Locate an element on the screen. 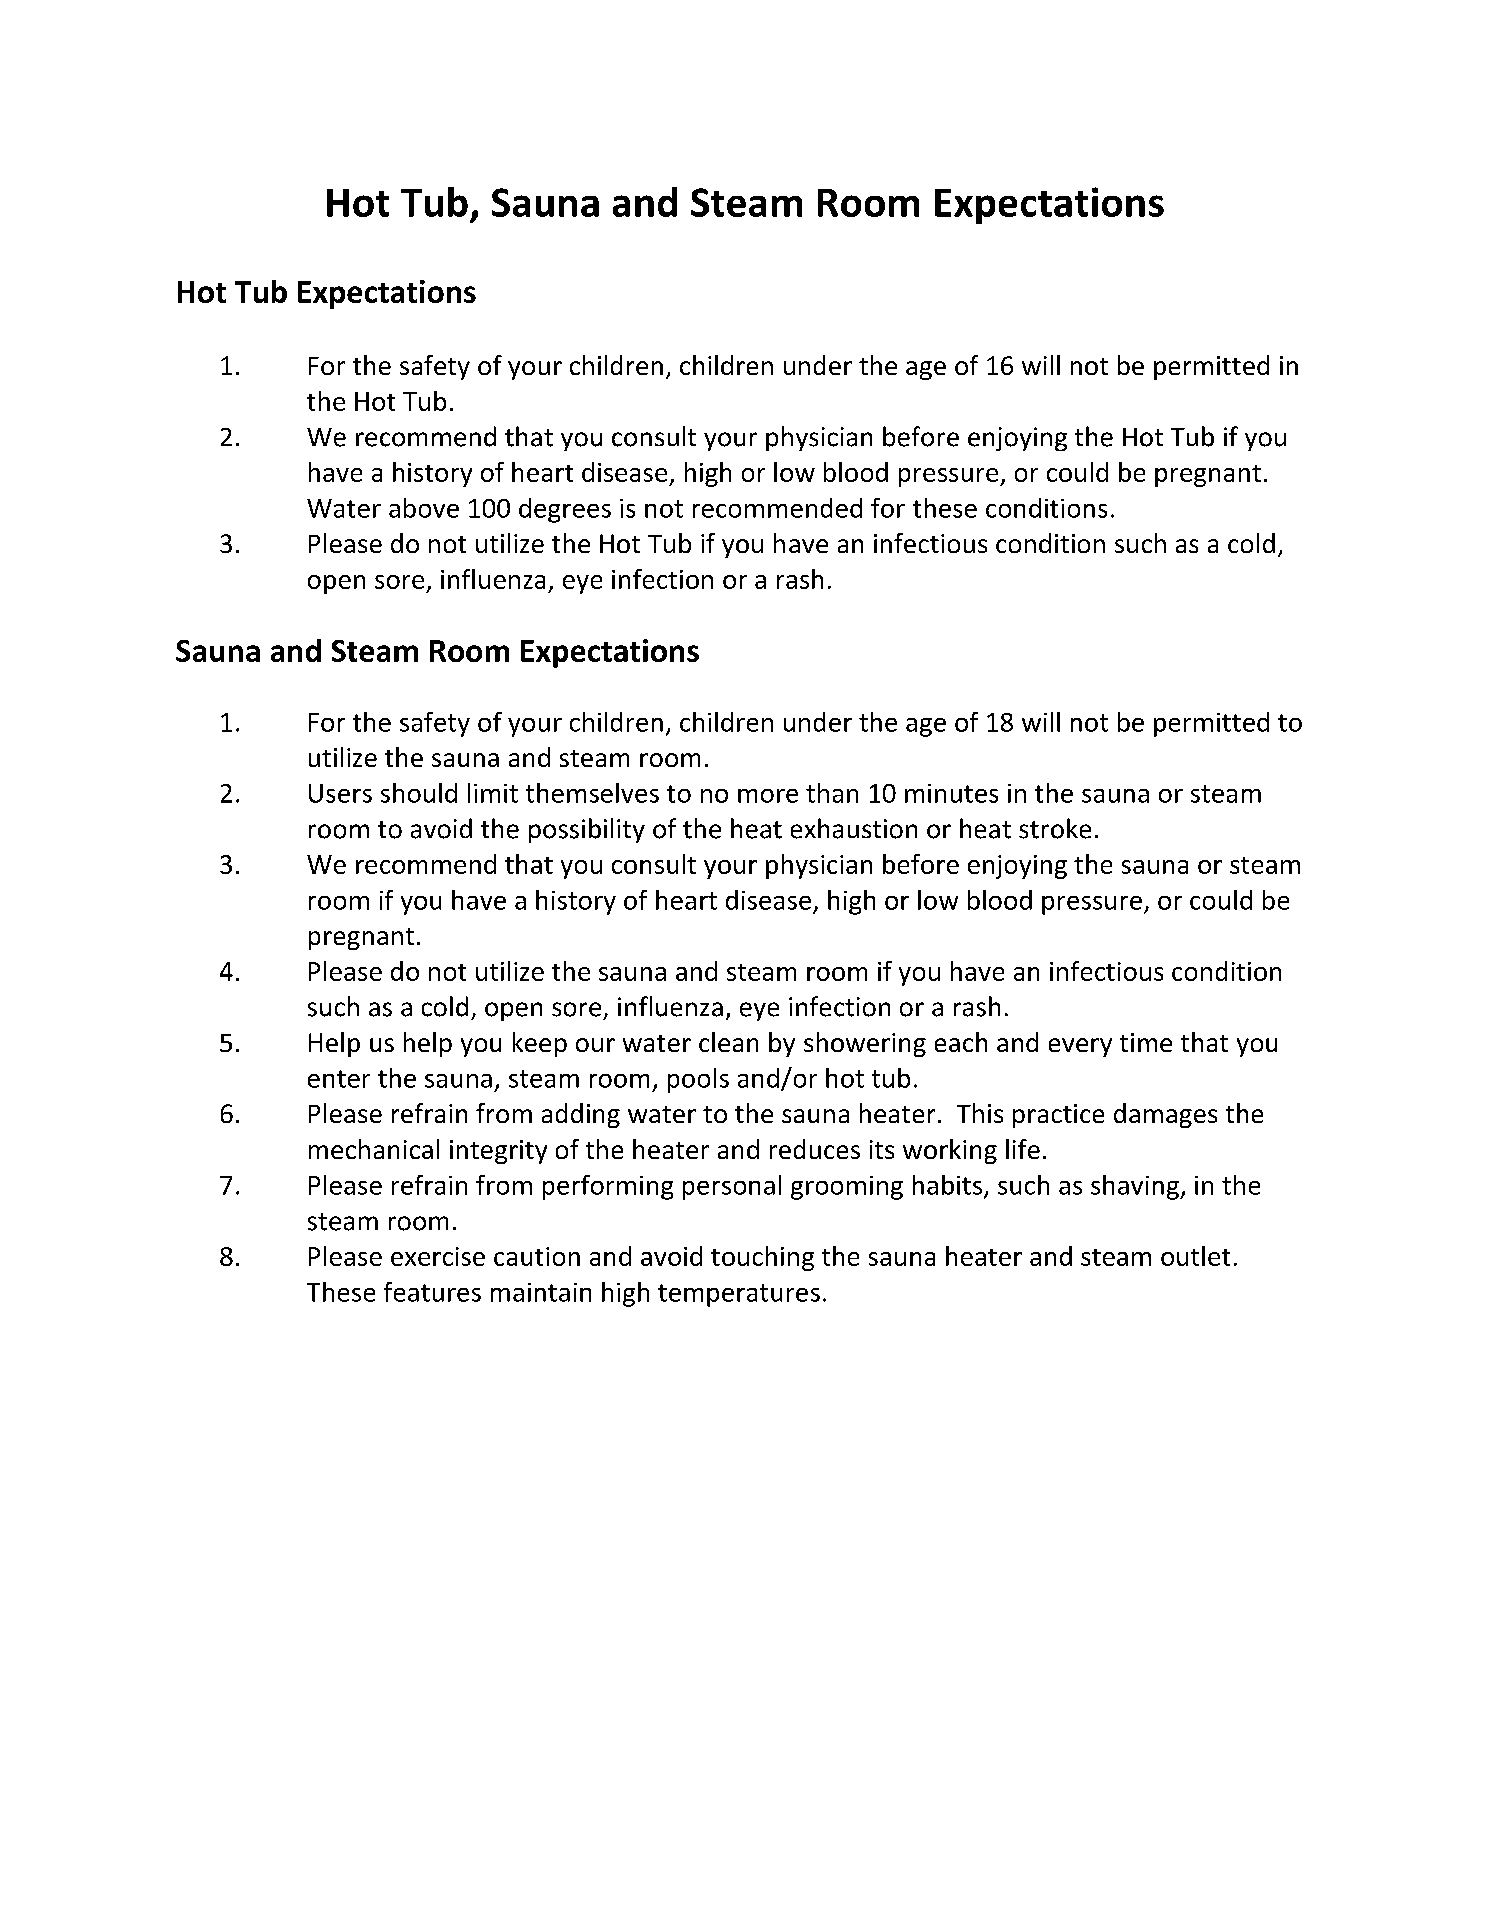 This screenshot has width=1489, height=1926. possibility is located at coordinates (587, 830).
